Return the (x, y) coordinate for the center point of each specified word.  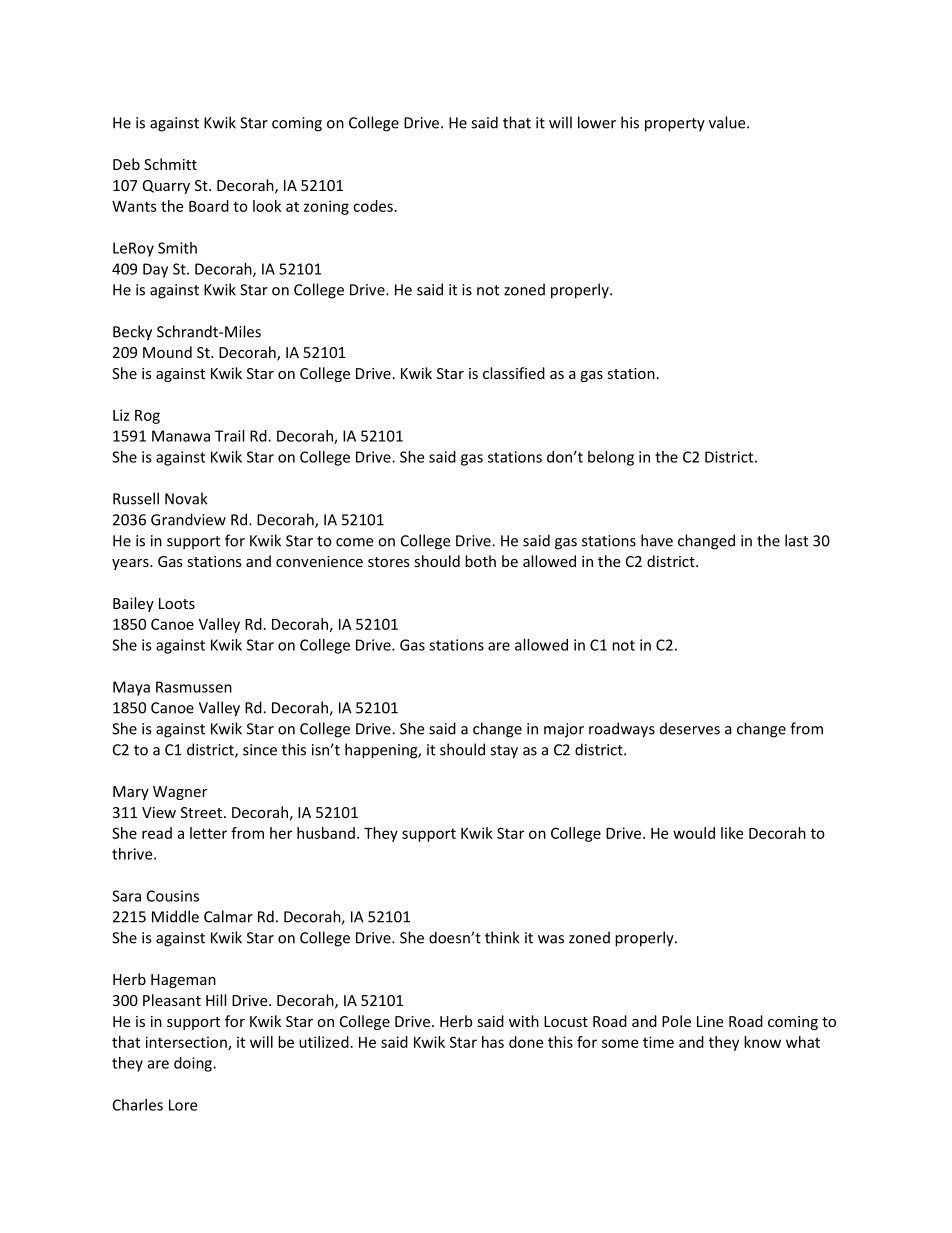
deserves (690, 728)
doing (194, 1064)
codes (373, 206)
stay (504, 752)
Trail (229, 436)
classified (514, 373)
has (493, 1042)
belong (611, 458)
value (728, 122)
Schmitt (170, 164)
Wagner (180, 793)
